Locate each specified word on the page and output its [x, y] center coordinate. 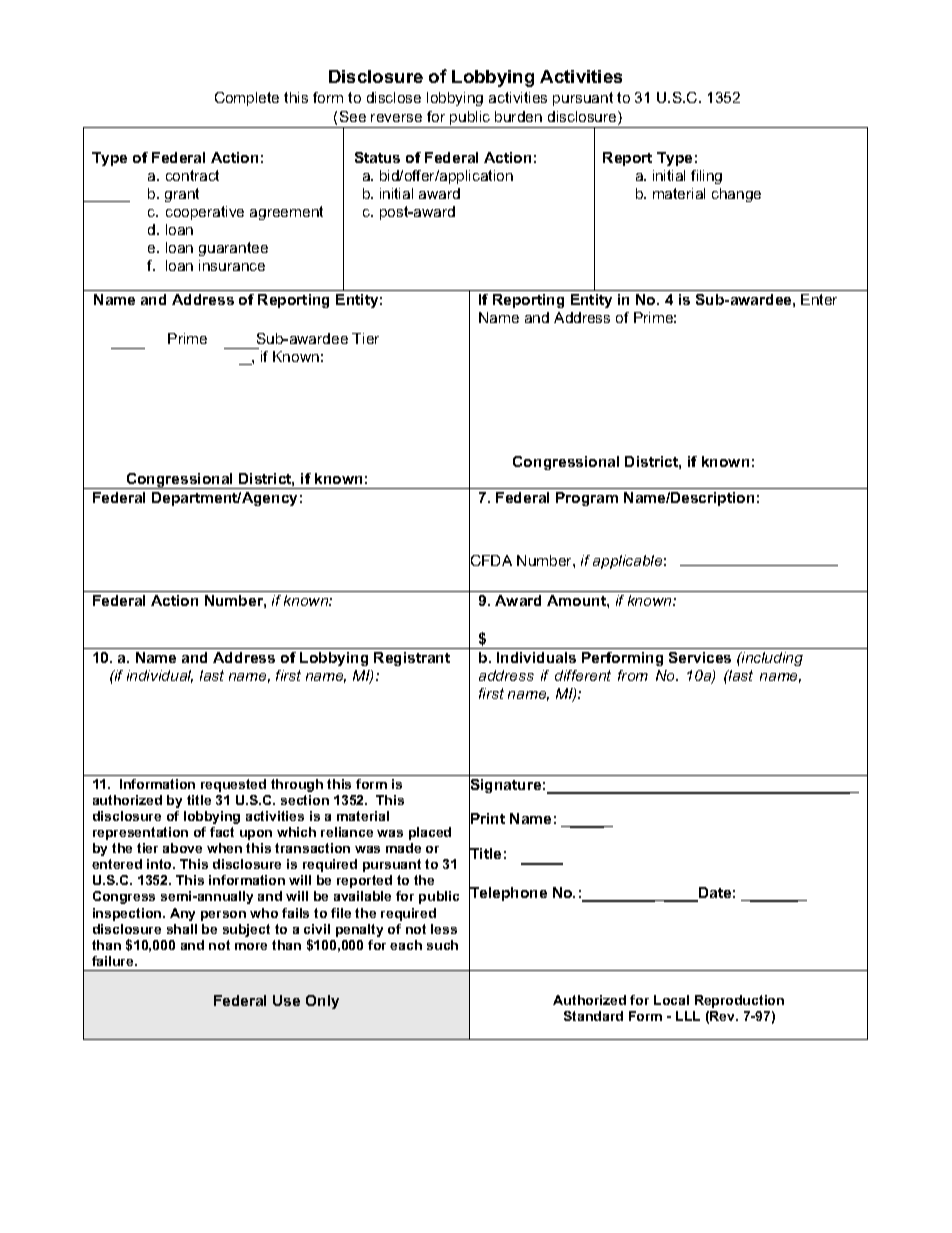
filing [706, 177]
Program [587, 499]
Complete [247, 99]
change [736, 195]
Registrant [412, 659]
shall [182, 929]
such [442, 945]
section [305, 800]
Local [671, 1000]
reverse [396, 118]
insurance [232, 265]
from [633, 675]
